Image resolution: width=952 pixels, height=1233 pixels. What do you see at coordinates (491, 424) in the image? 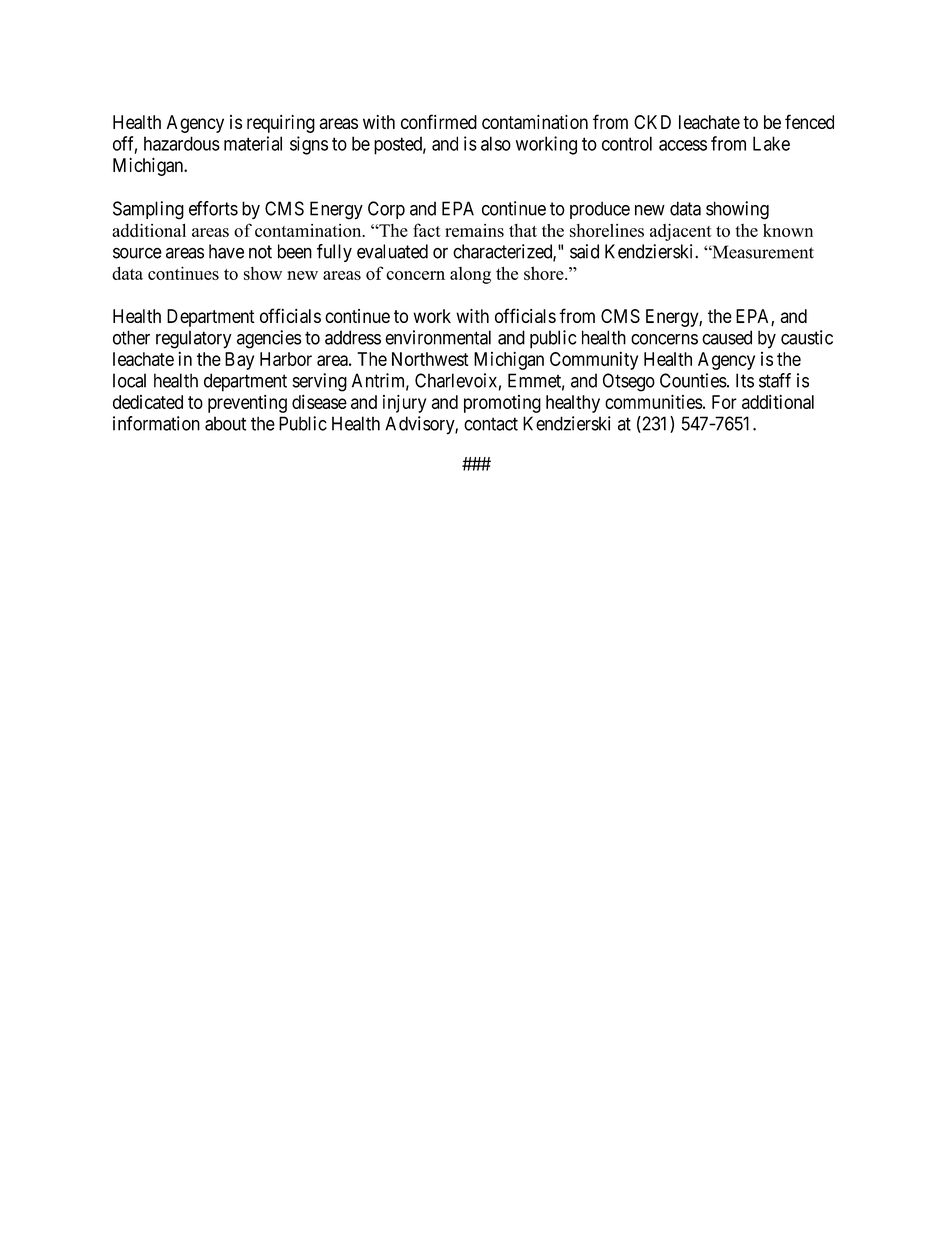
I see `contact` at bounding box center [491, 424].
